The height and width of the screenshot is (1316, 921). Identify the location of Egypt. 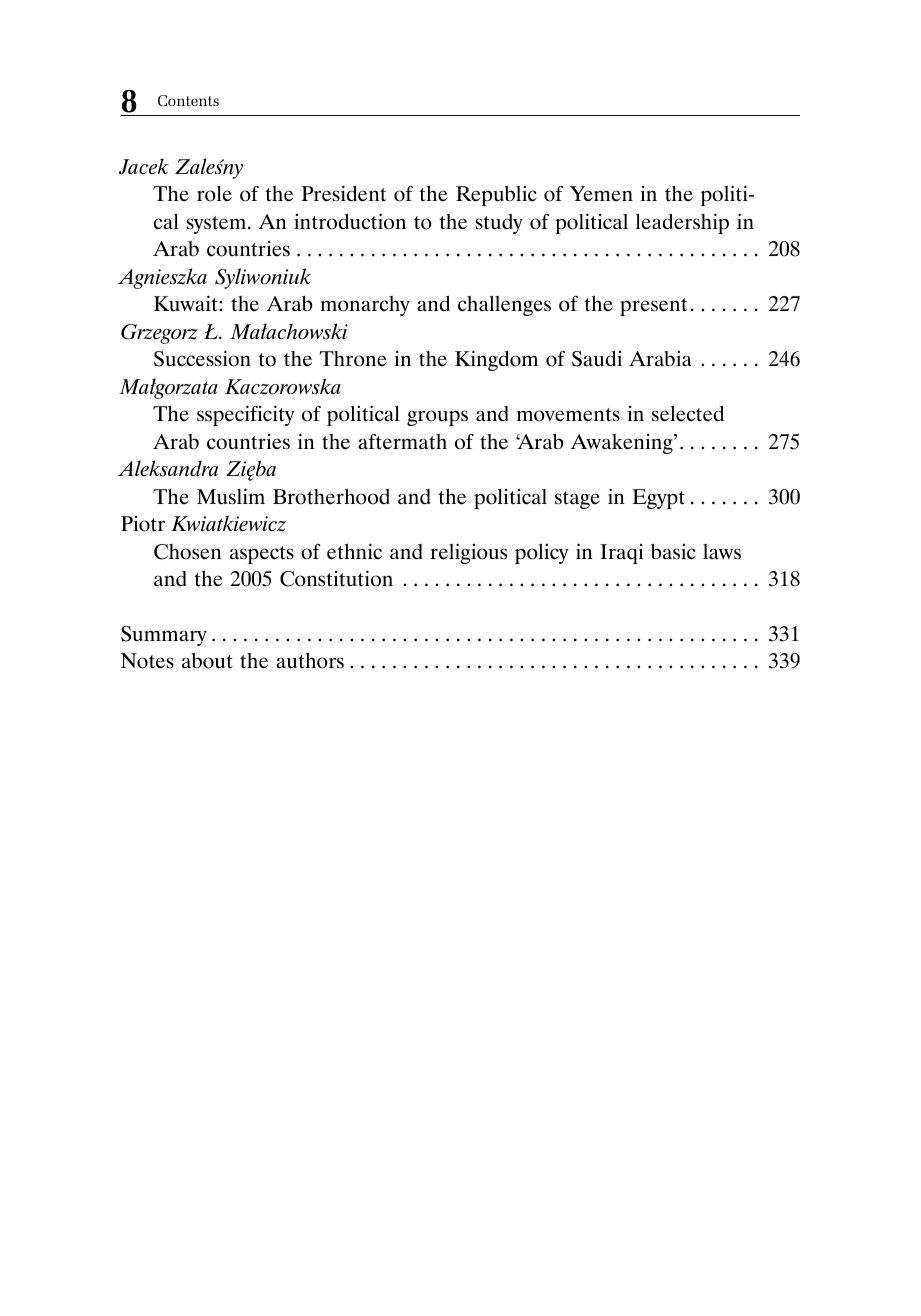
(658, 499).
